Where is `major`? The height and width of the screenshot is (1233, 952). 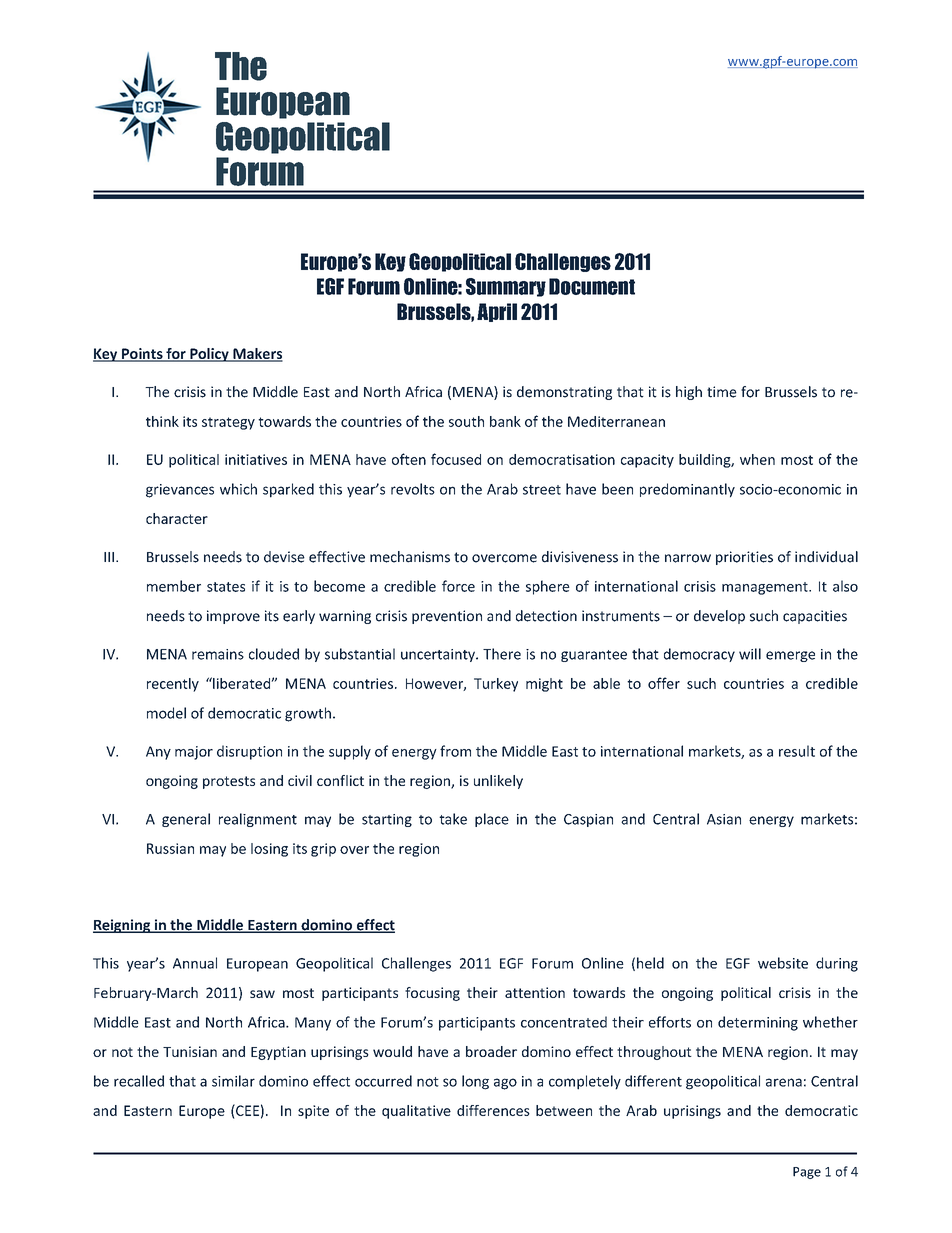 major is located at coordinates (194, 753).
